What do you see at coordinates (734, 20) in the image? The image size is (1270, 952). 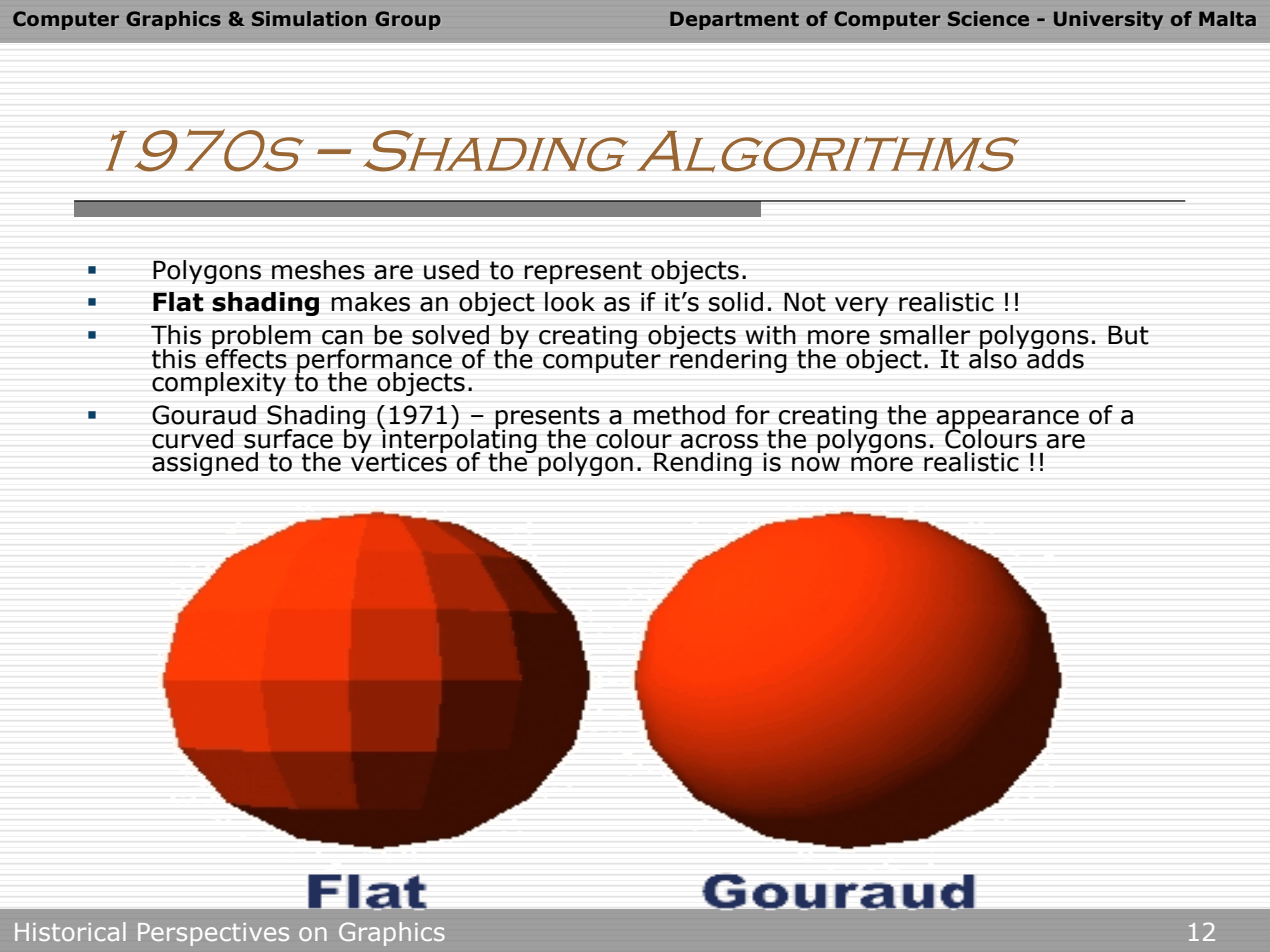 I see `Department` at bounding box center [734, 20].
